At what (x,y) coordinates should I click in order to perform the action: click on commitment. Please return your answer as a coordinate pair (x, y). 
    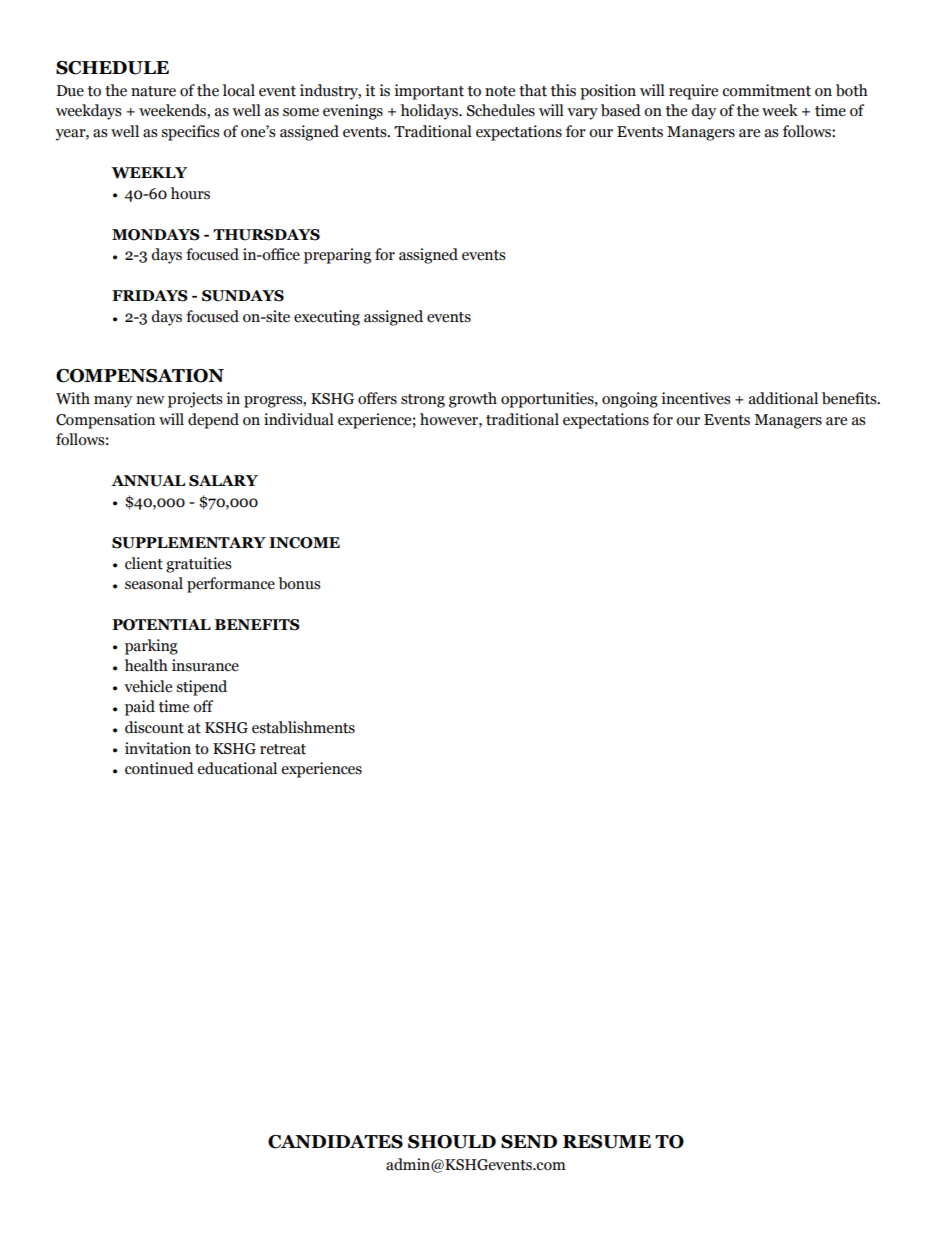
    Looking at the image, I should click on (766, 90).
